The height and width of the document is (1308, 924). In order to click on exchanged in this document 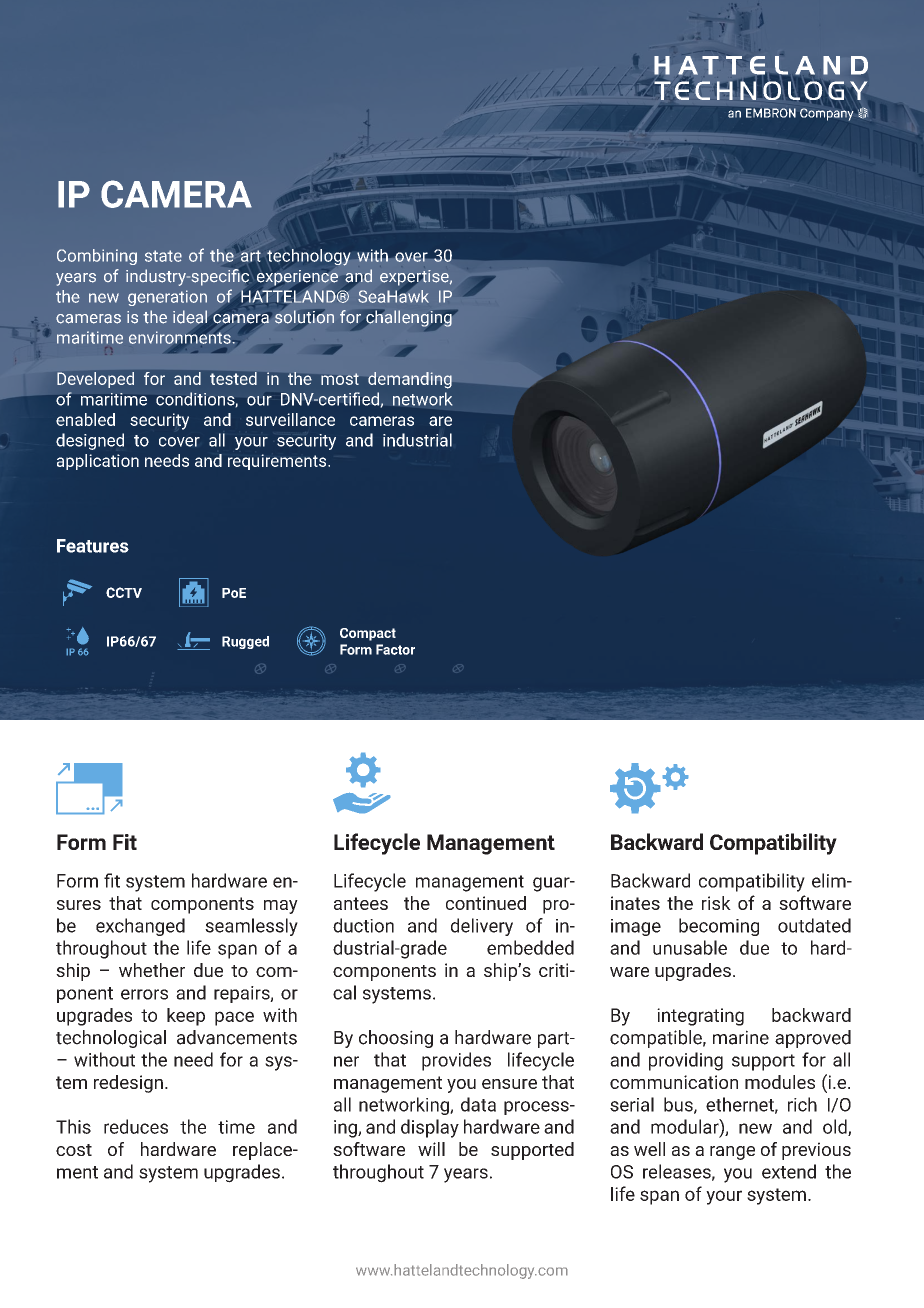, I will do `click(140, 927)`.
